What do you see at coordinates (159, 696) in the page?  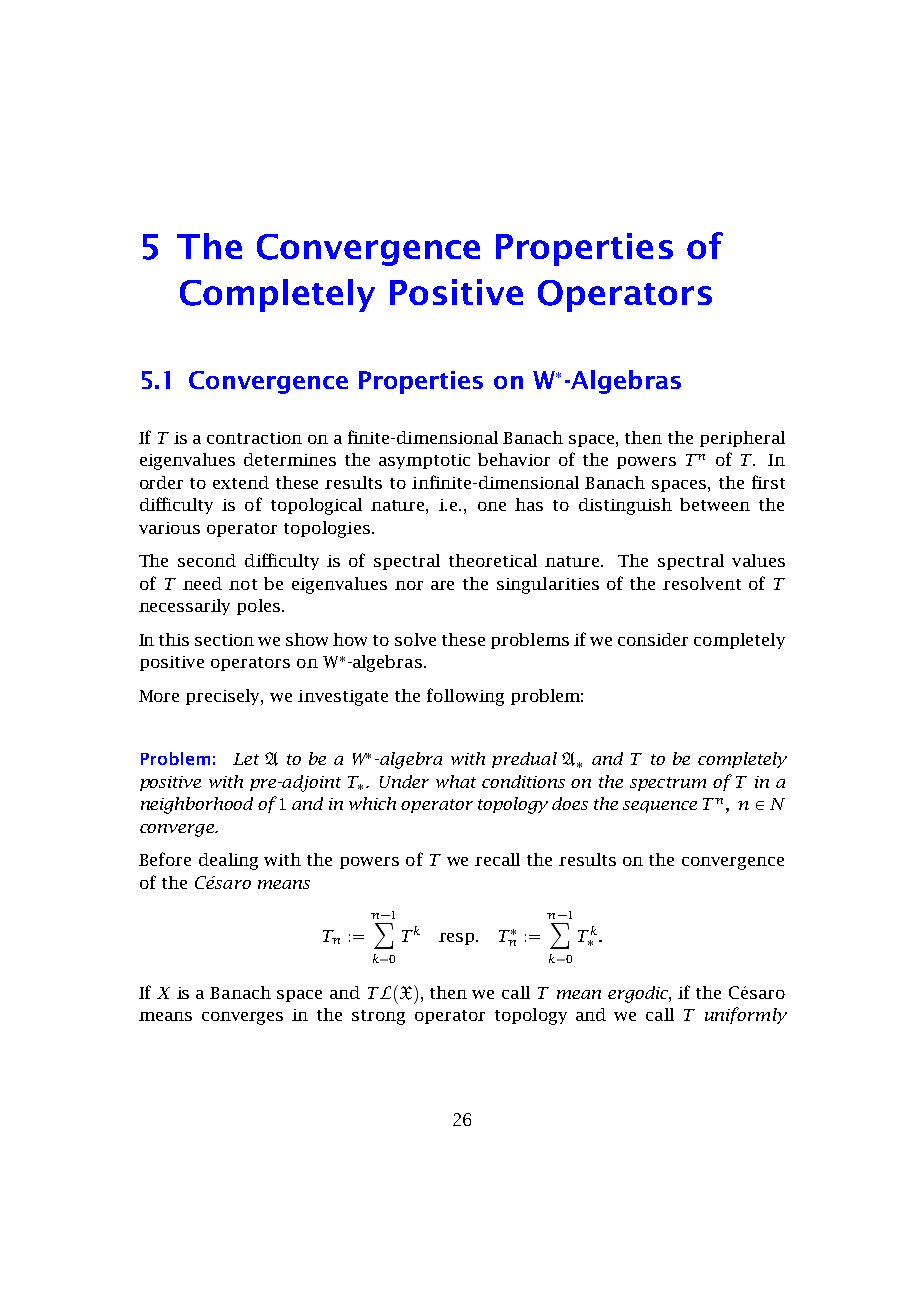 I see `More` at bounding box center [159, 696].
